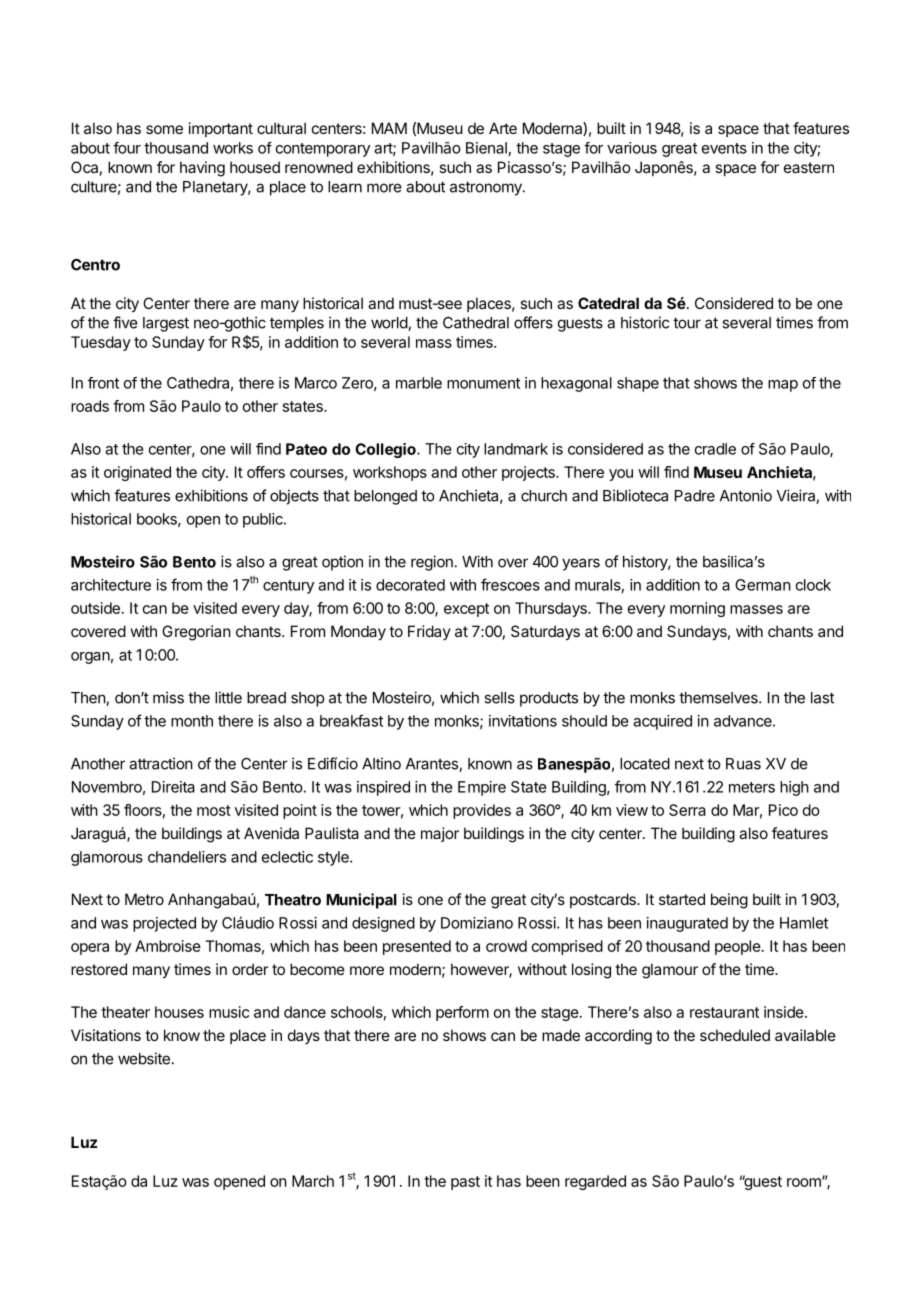 This screenshot has height=1308, width=924. What do you see at coordinates (144, 1058) in the screenshot?
I see `website` at bounding box center [144, 1058].
